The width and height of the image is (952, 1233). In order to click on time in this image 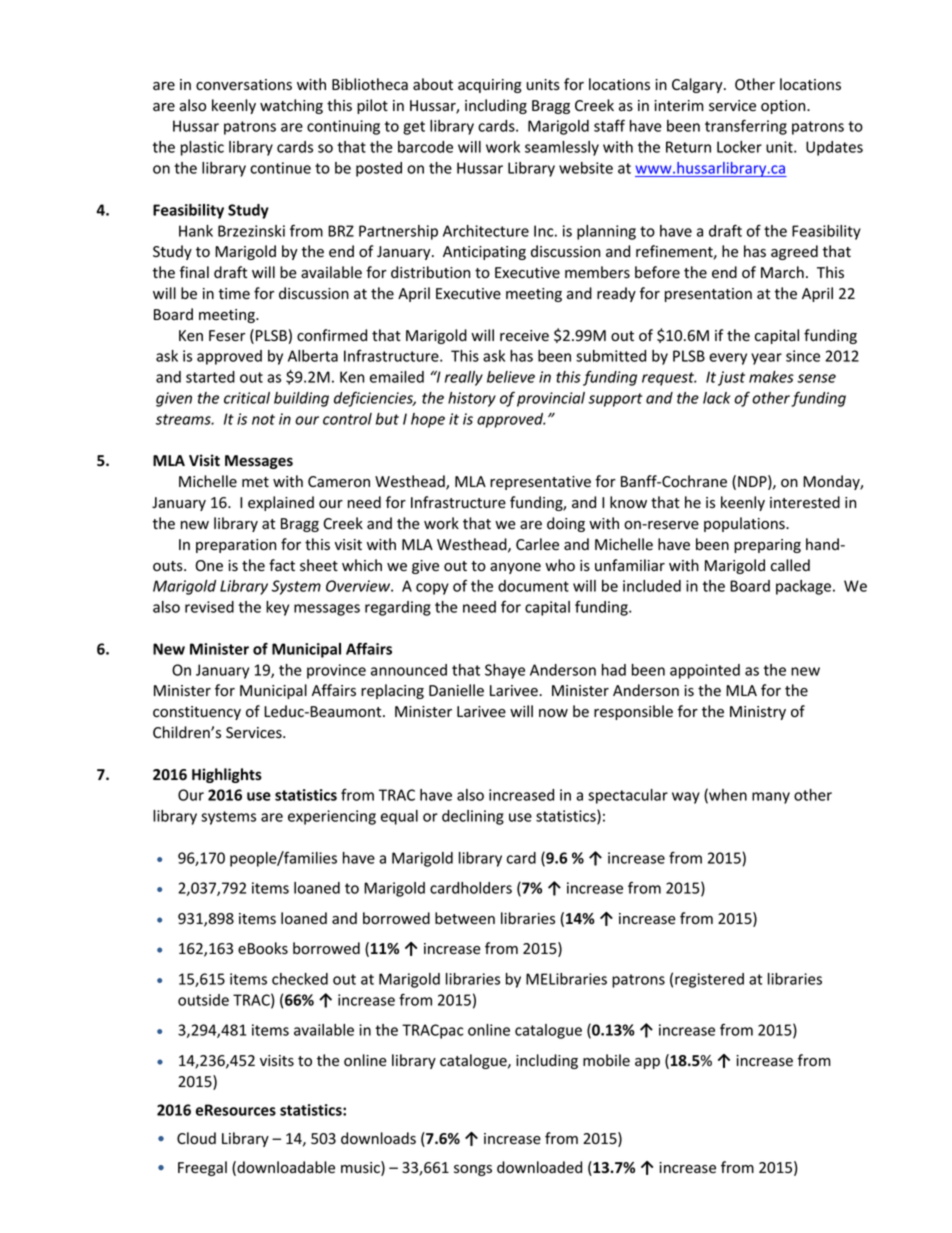, I will do `click(234, 294)`.
